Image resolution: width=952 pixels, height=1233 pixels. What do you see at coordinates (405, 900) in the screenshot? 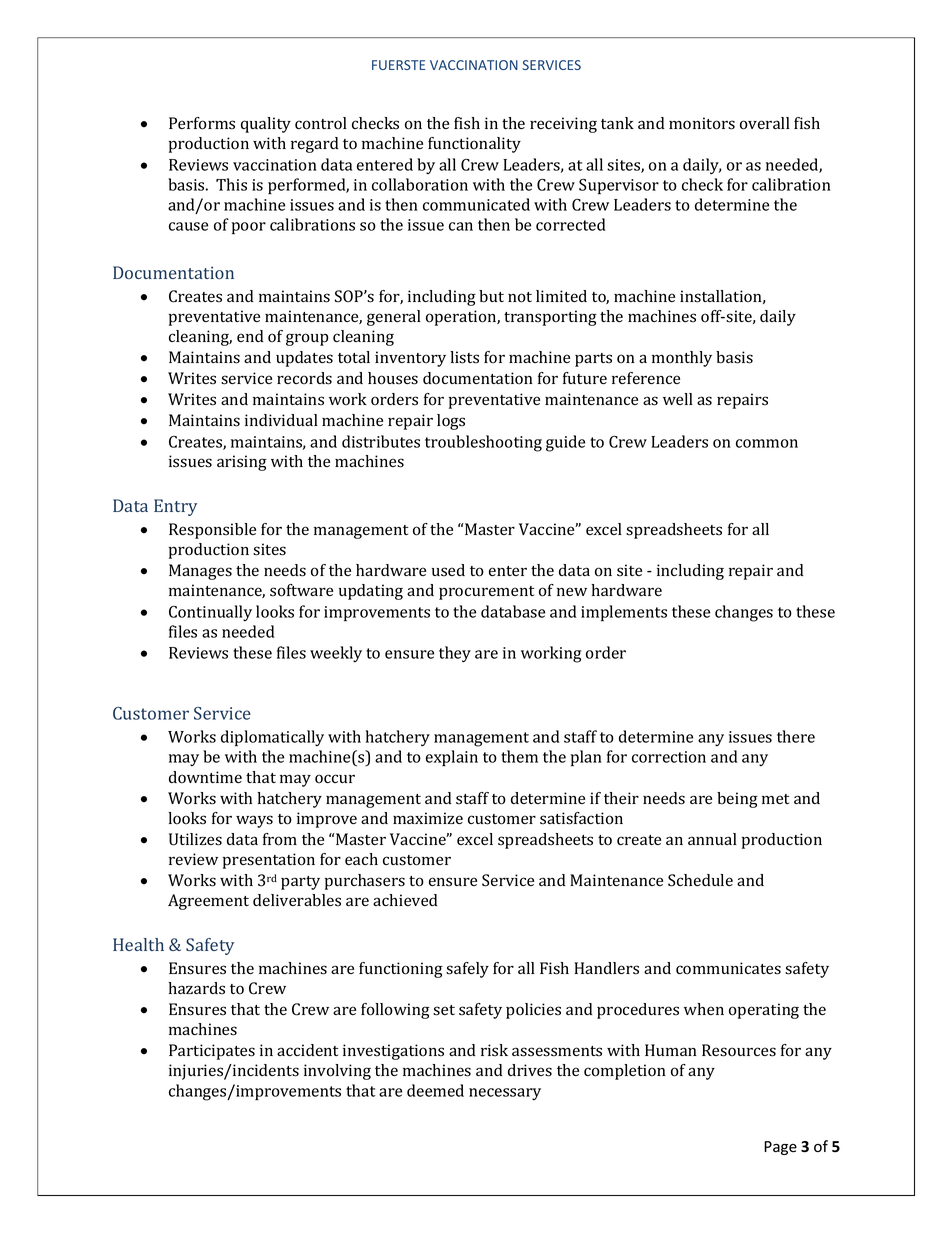
I see `achieved` at bounding box center [405, 900].
